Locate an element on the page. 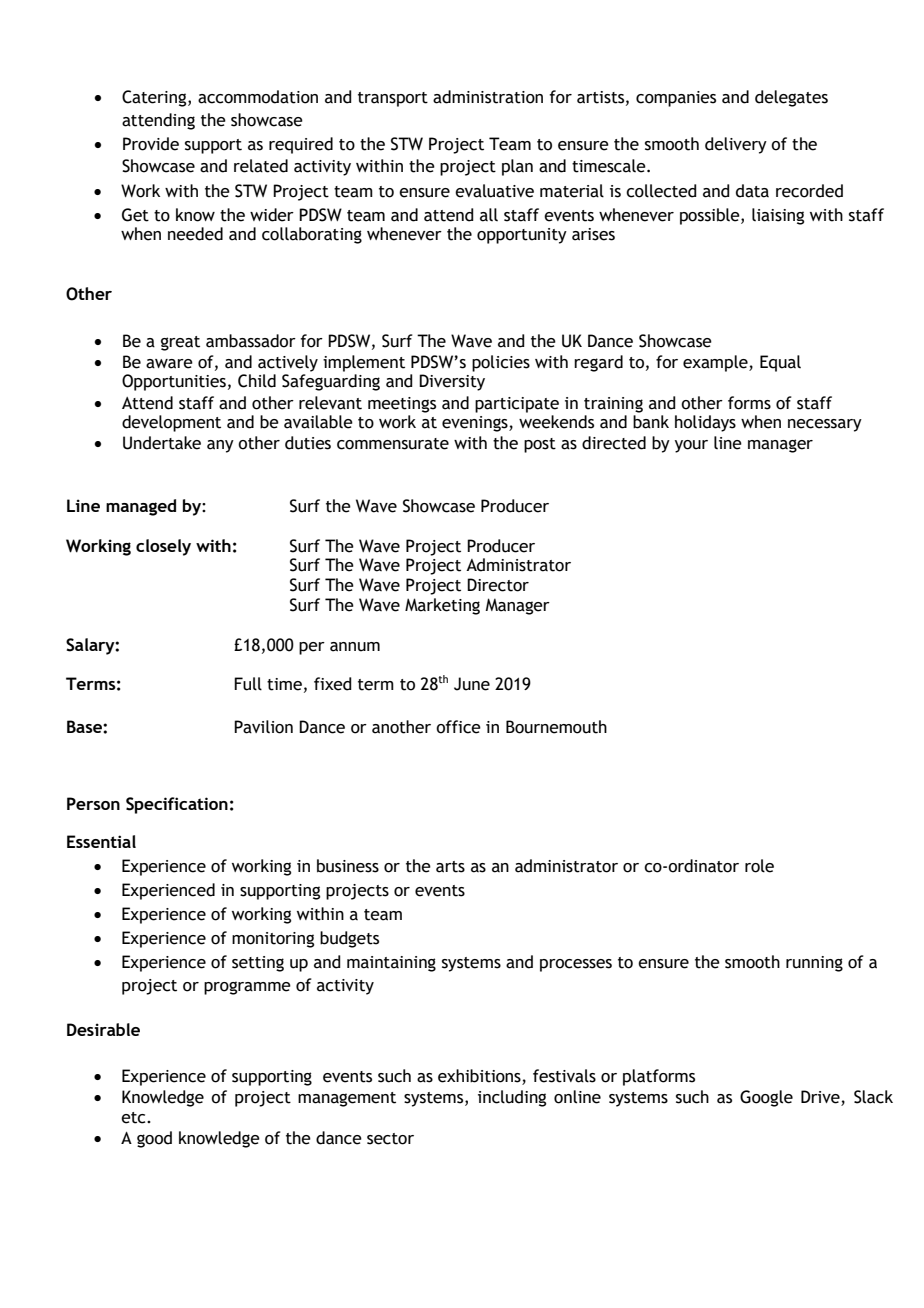 The height and width of the page is (1308, 924). office is located at coordinates (458, 727).
